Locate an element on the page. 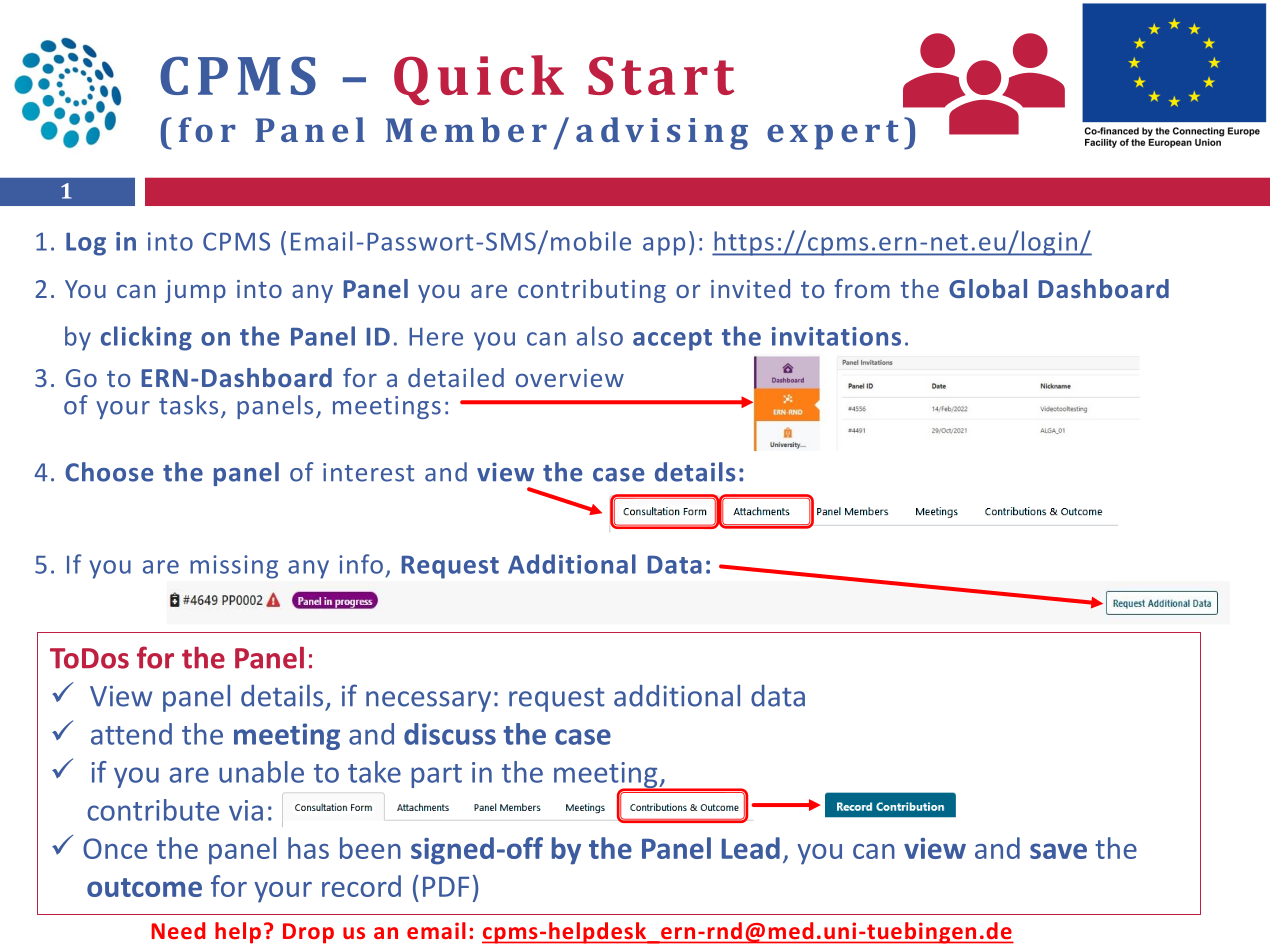 The height and width of the image is (952, 1270). Choose is located at coordinates (109, 472).
